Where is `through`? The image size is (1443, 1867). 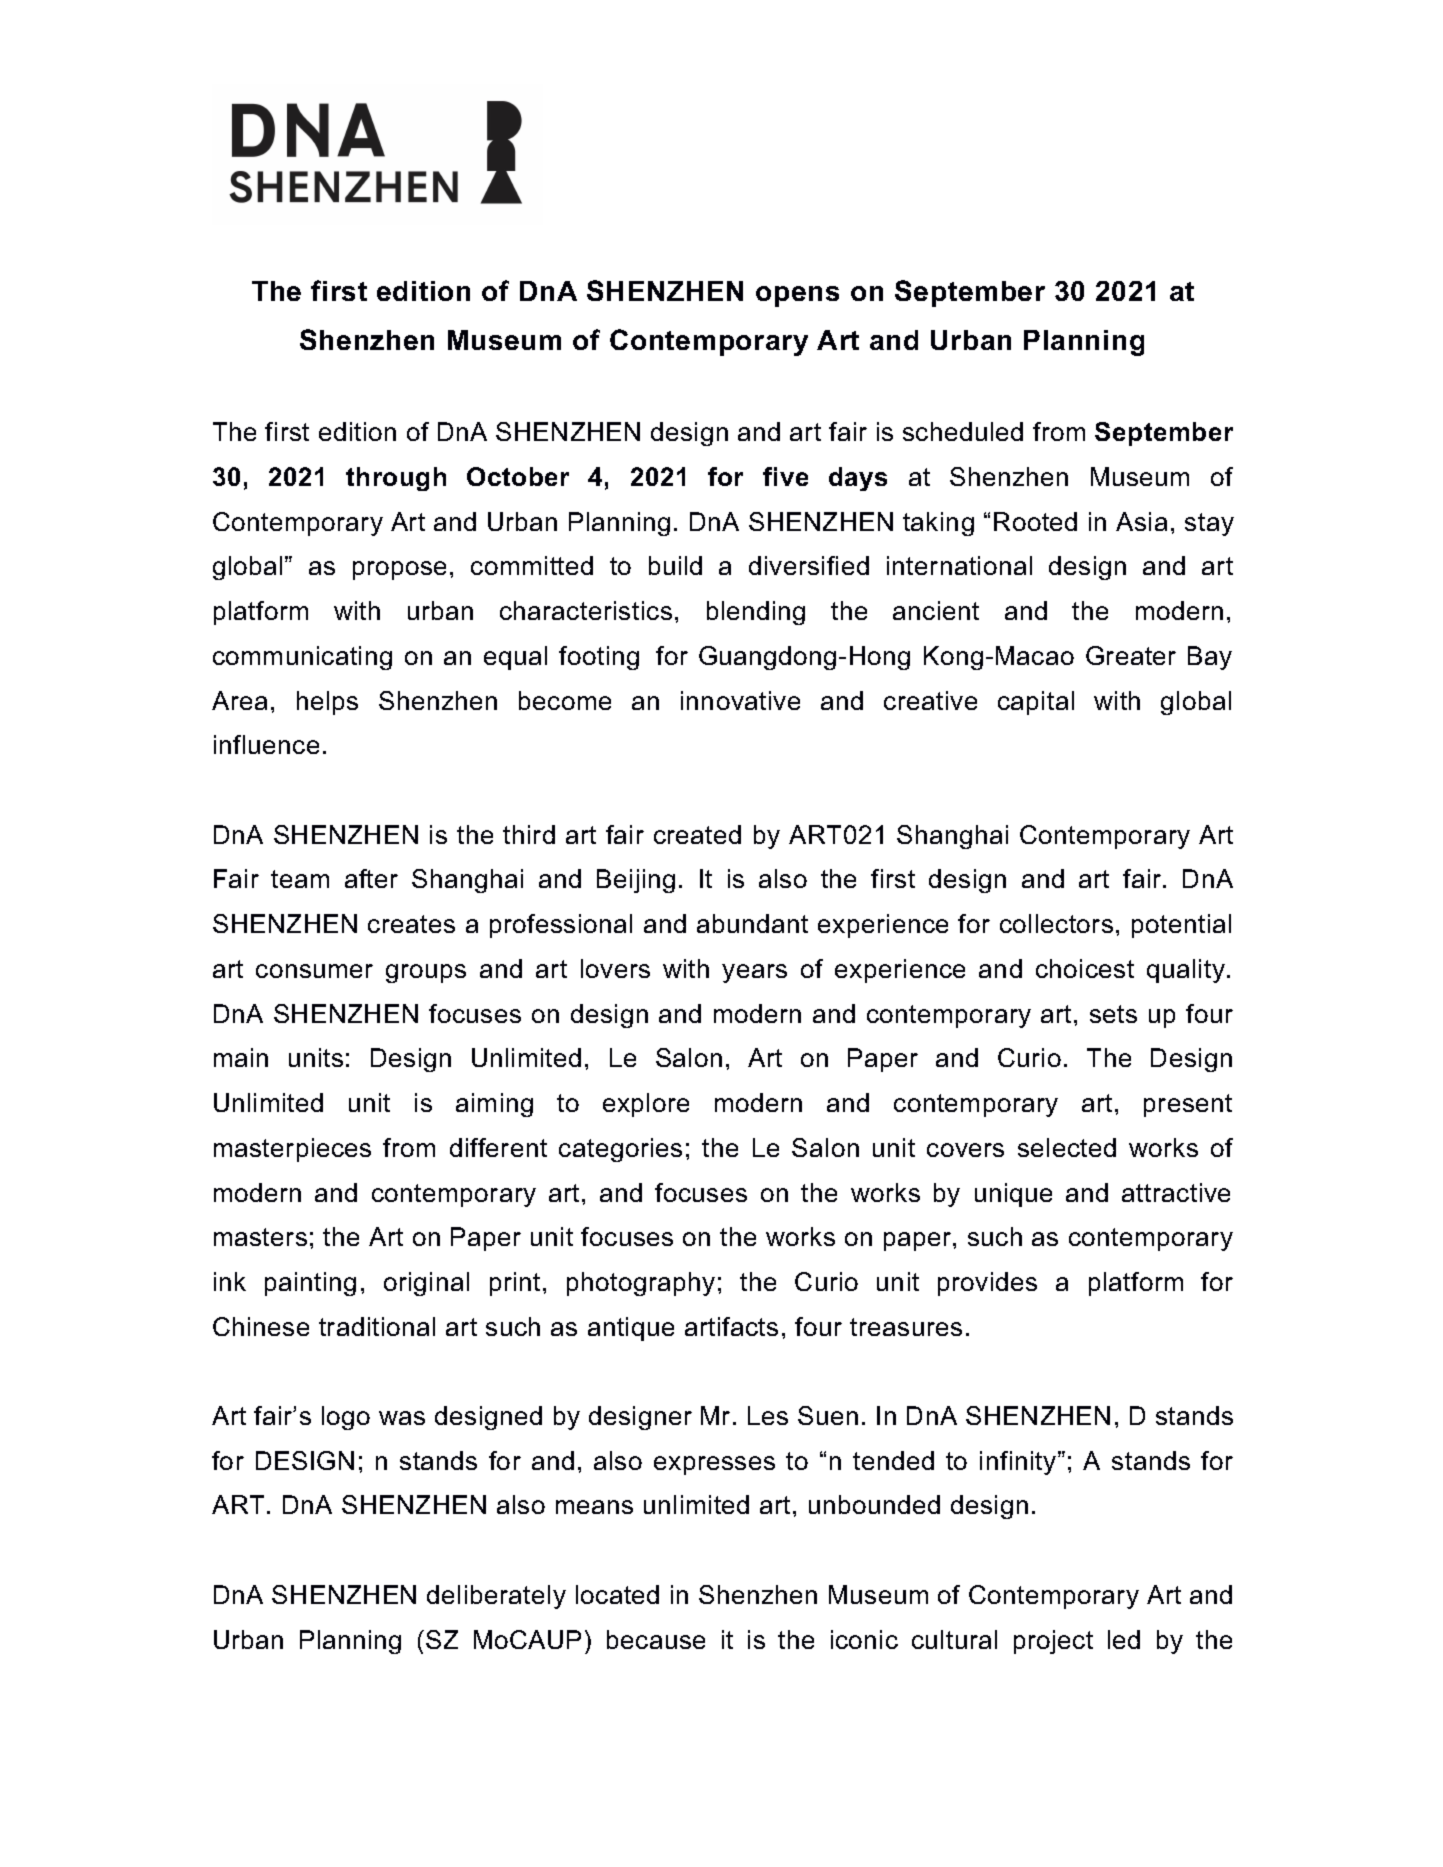
through is located at coordinates (396, 479).
